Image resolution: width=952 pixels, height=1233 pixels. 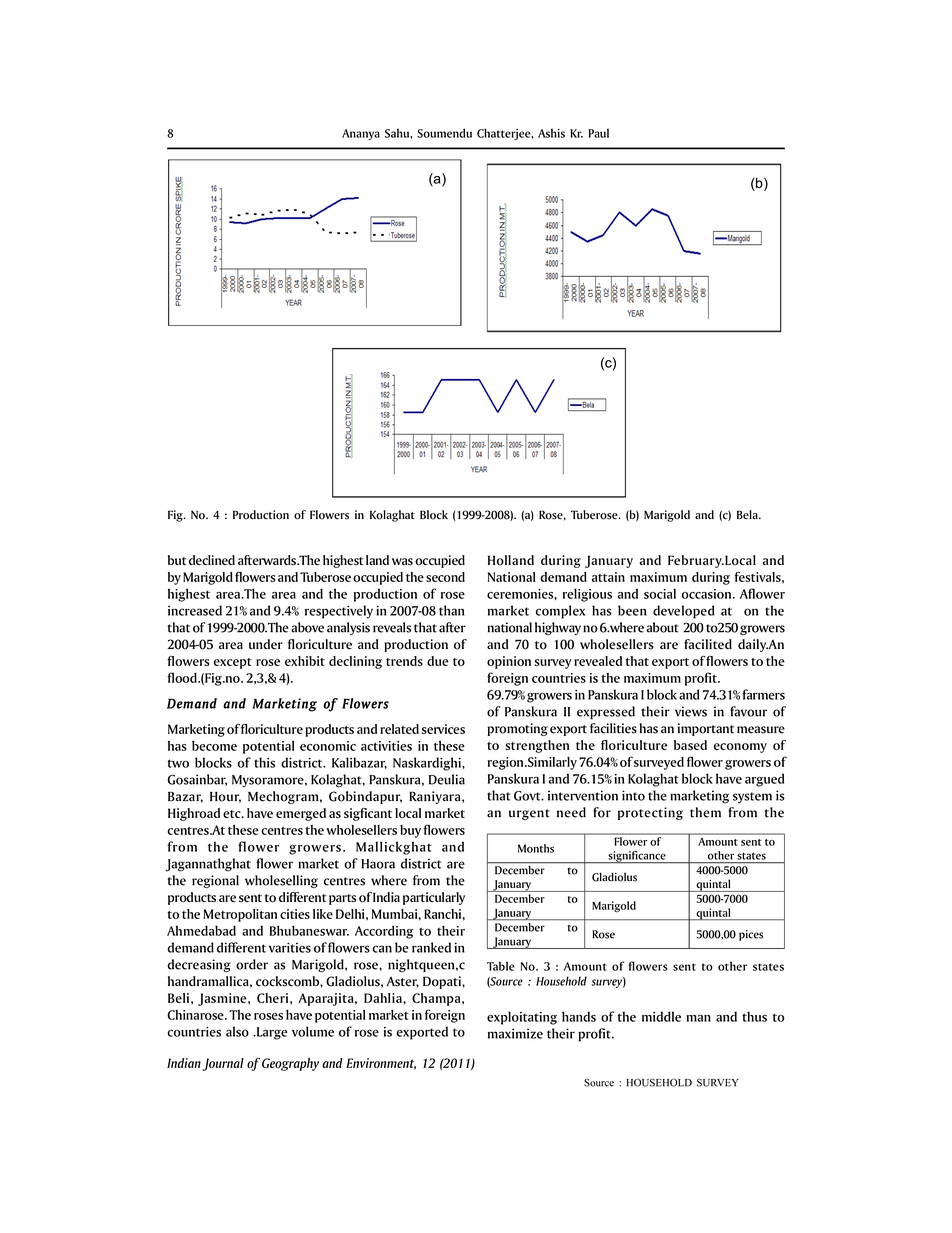 What do you see at coordinates (598, 133) in the image?
I see `Paul` at bounding box center [598, 133].
